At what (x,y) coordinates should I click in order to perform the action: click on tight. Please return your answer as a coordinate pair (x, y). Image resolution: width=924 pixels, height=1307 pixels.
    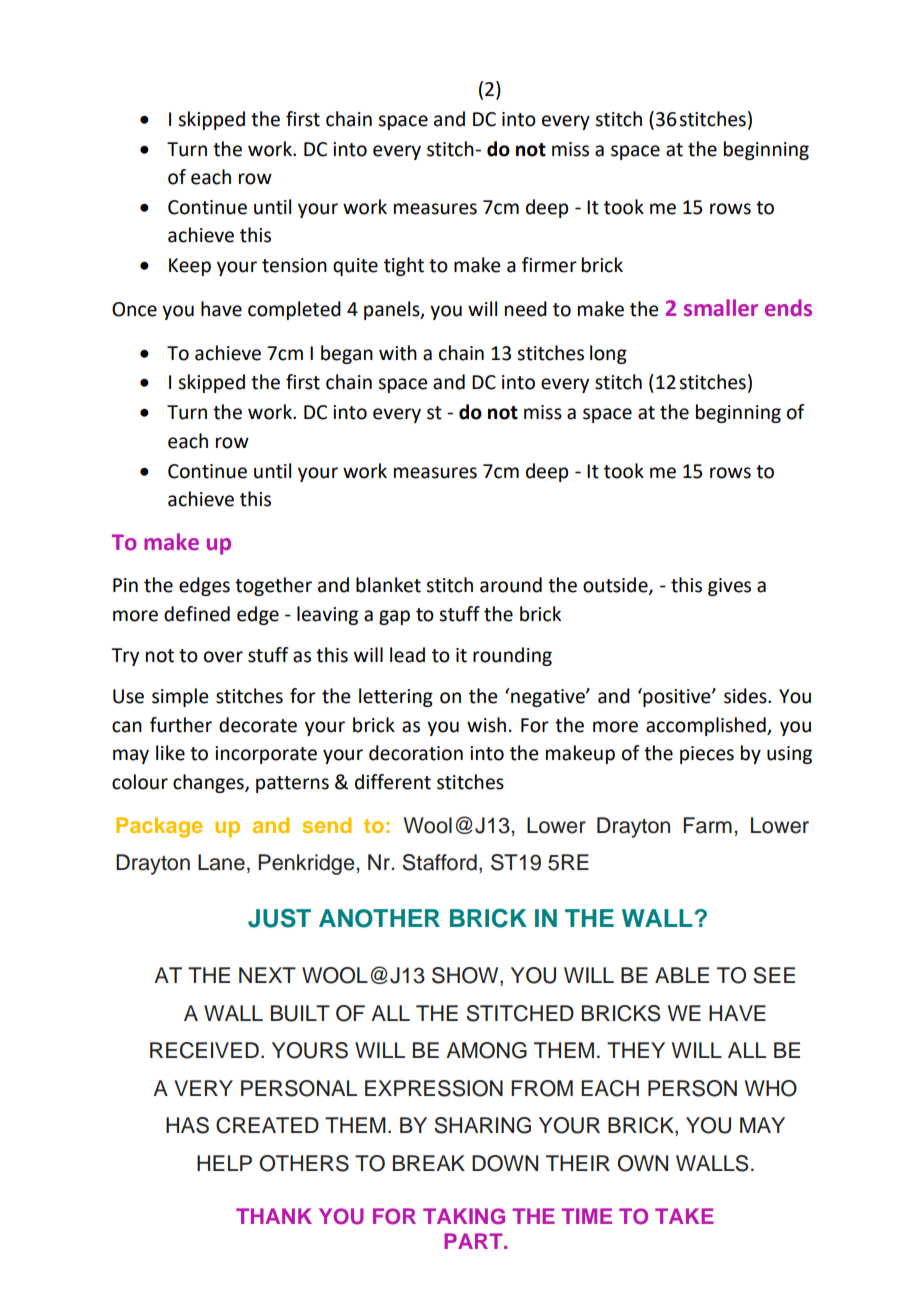
    Looking at the image, I should click on (404, 266).
